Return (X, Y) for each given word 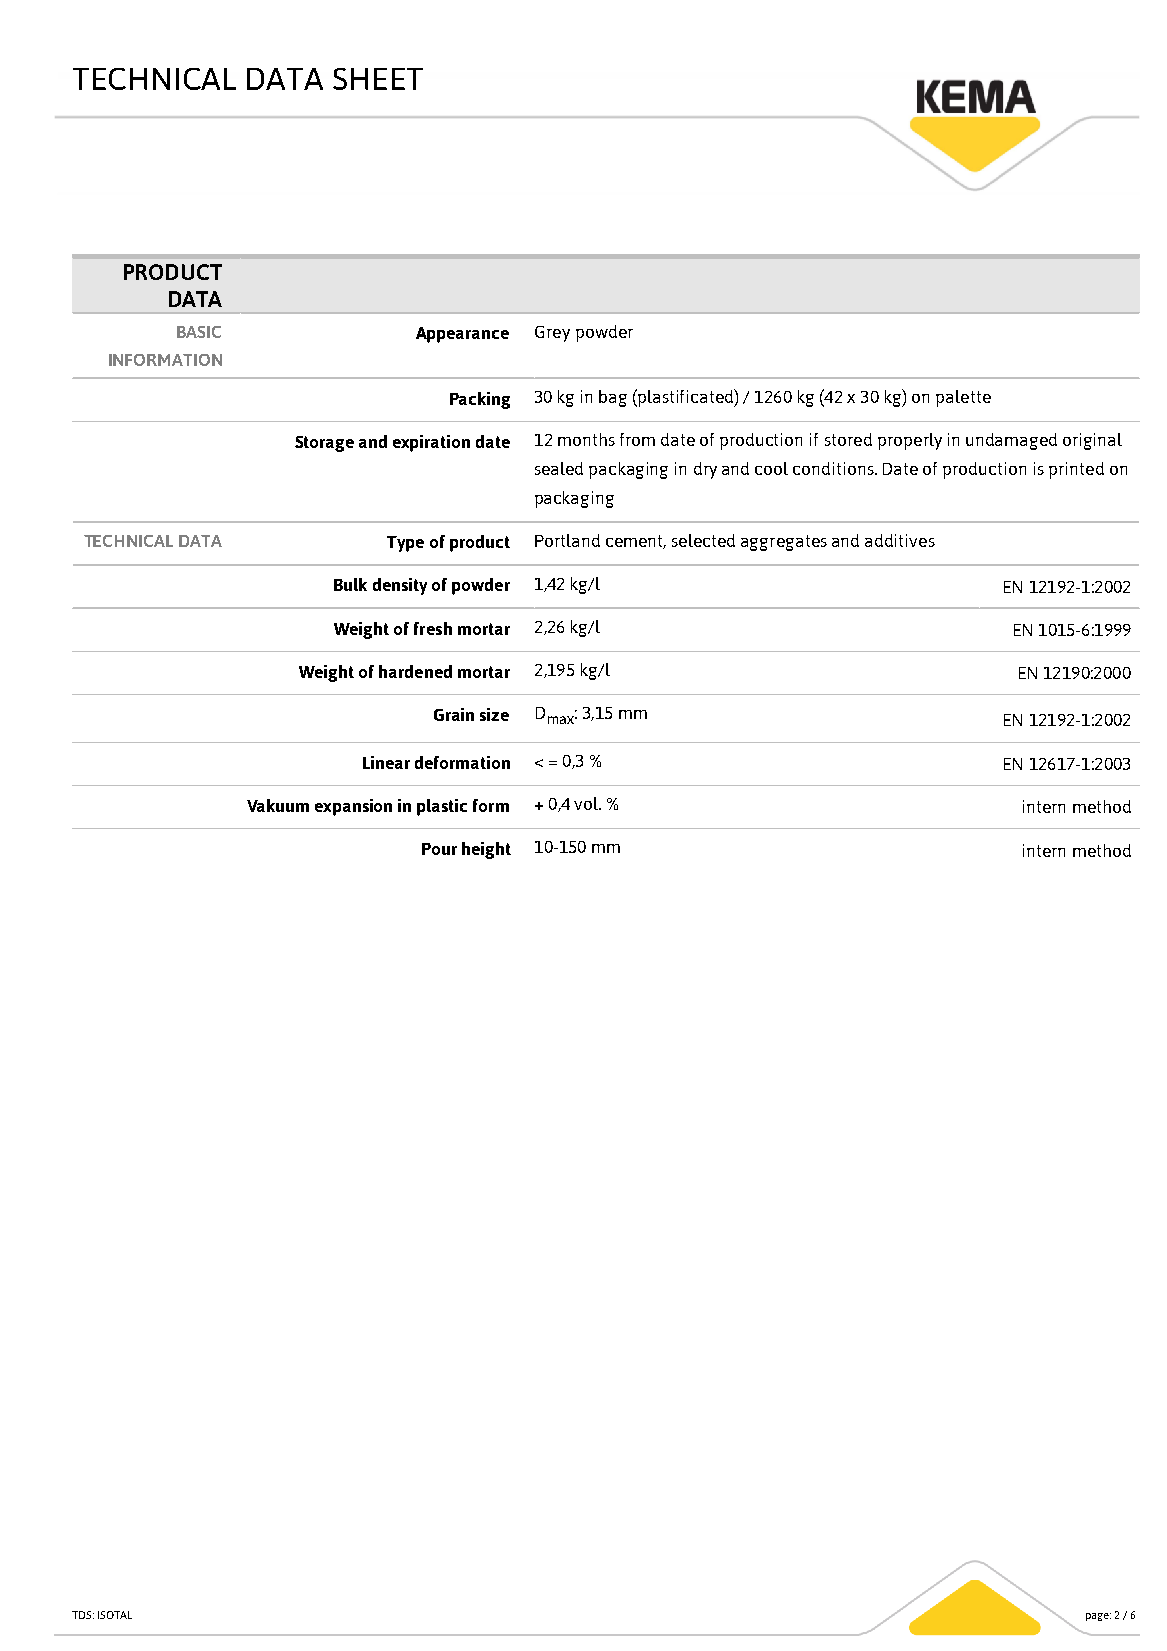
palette (963, 398)
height (486, 850)
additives (900, 540)
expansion (353, 807)
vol (587, 803)
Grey (552, 334)
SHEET (378, 79)
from (637, 439)
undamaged (1011, 441)
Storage (324, 444)
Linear (386, 762)
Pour (439, 849)
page (1098, 1617)
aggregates (784, 543)
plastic (442, 807)
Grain (454, 714)
